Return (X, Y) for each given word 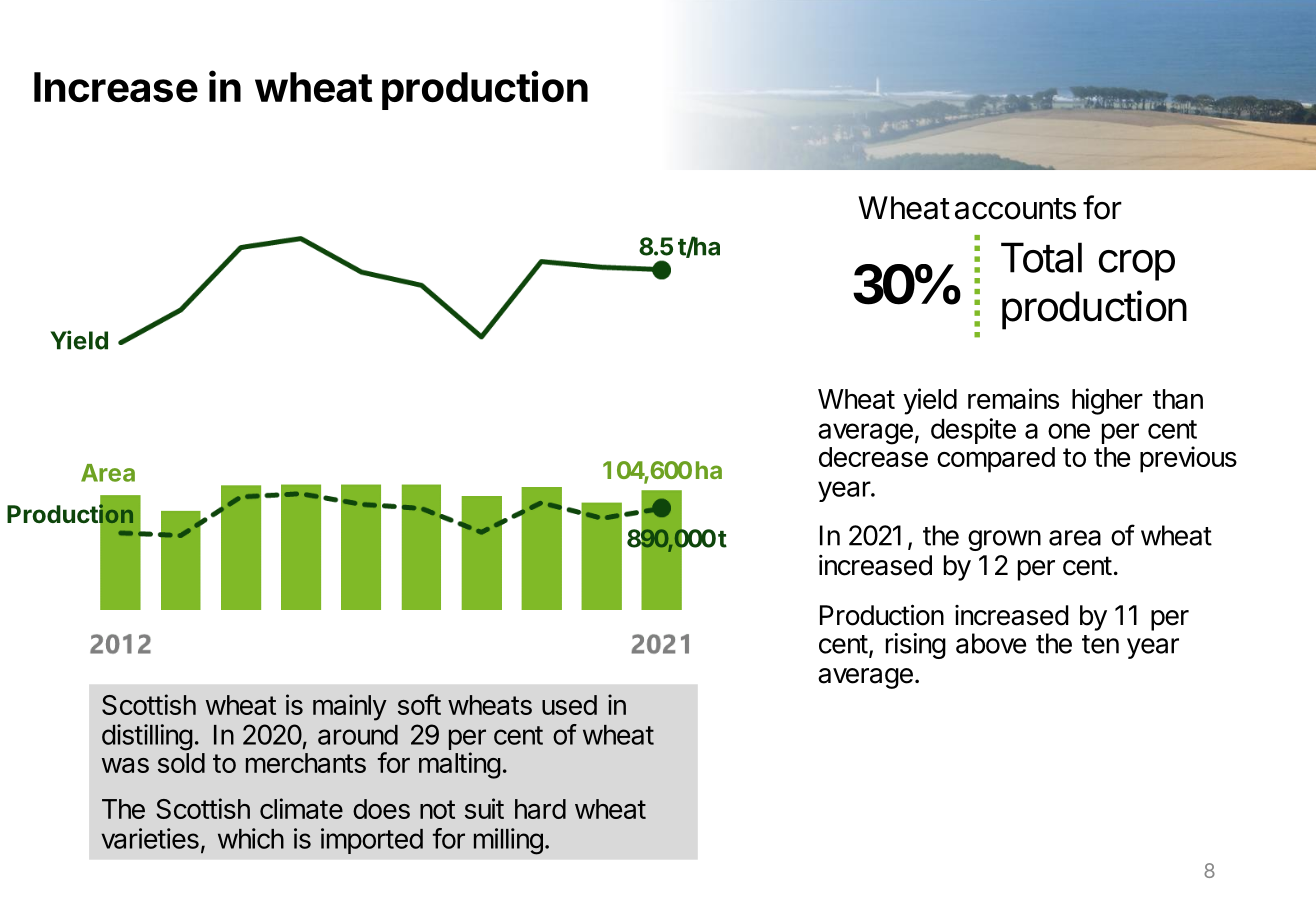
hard (540, 809)
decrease (873, 457)
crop (1137, 265)
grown (1004, 540)
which (251, 838)
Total (1041, 257)
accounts (1015, 209)
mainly (350, 707)
